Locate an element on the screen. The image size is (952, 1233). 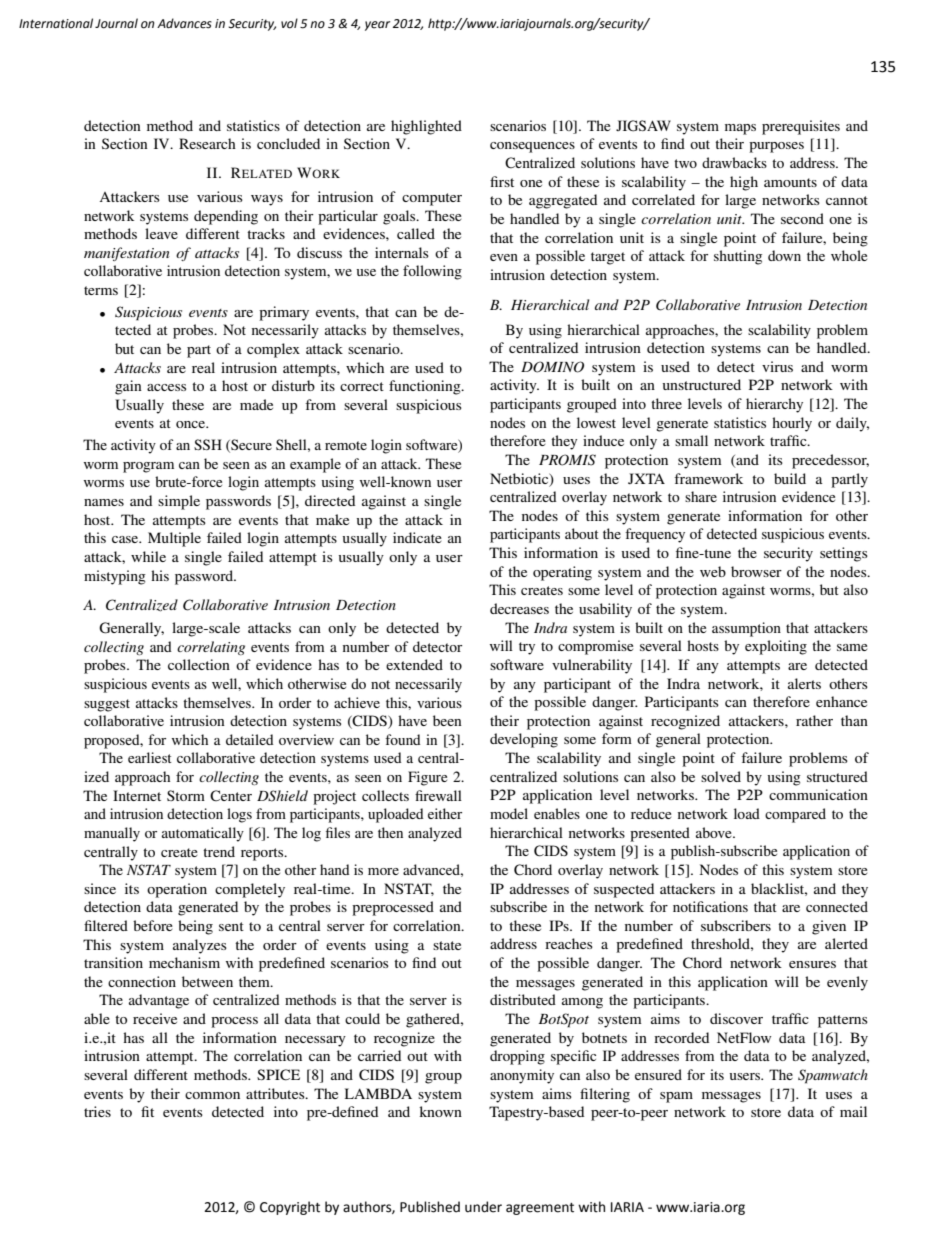
assumption is located at coordinates (746, 629).
